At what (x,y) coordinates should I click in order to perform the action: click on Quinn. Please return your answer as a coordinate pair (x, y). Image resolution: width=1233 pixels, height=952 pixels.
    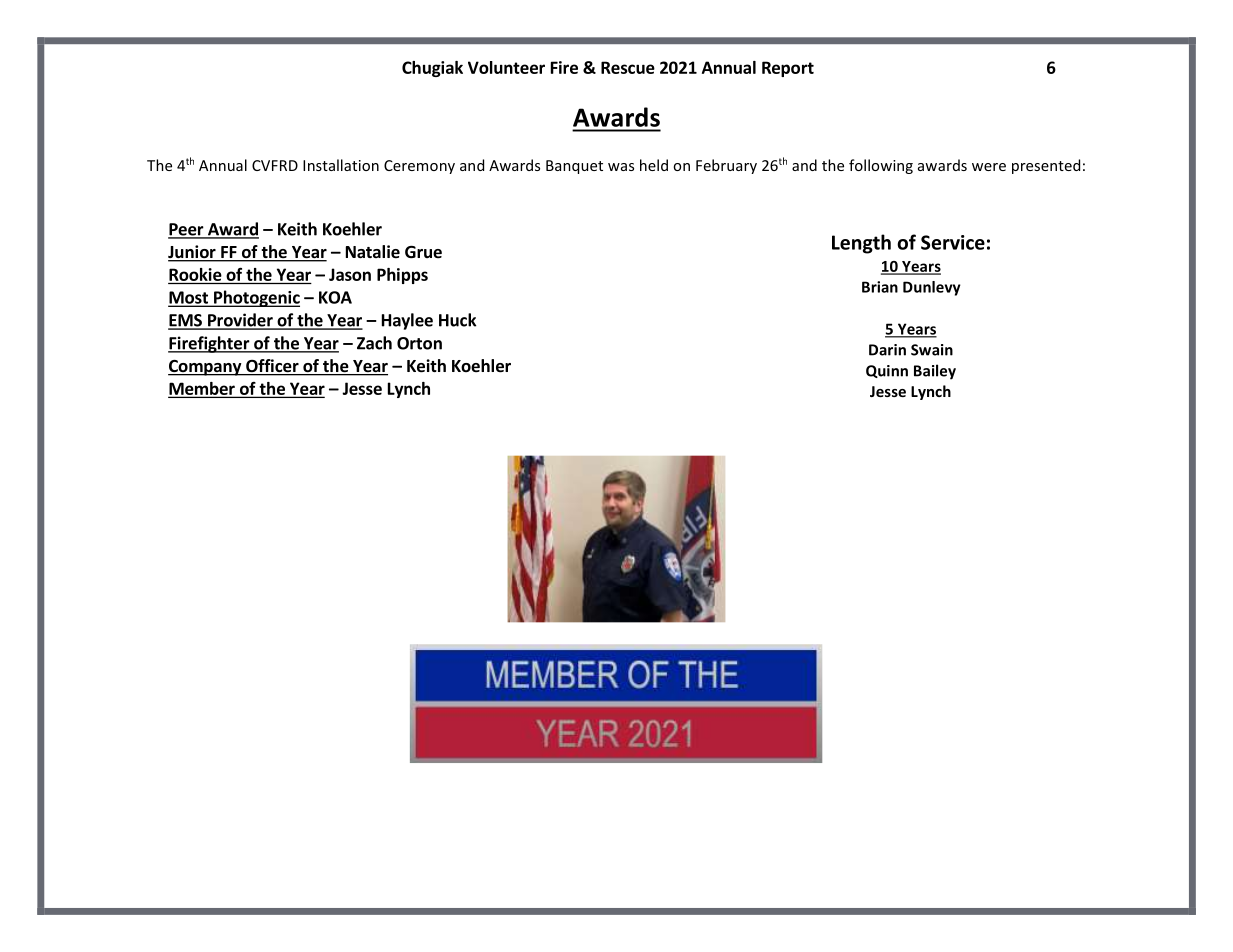
    Looking at the image, I should click on (887, 371).
